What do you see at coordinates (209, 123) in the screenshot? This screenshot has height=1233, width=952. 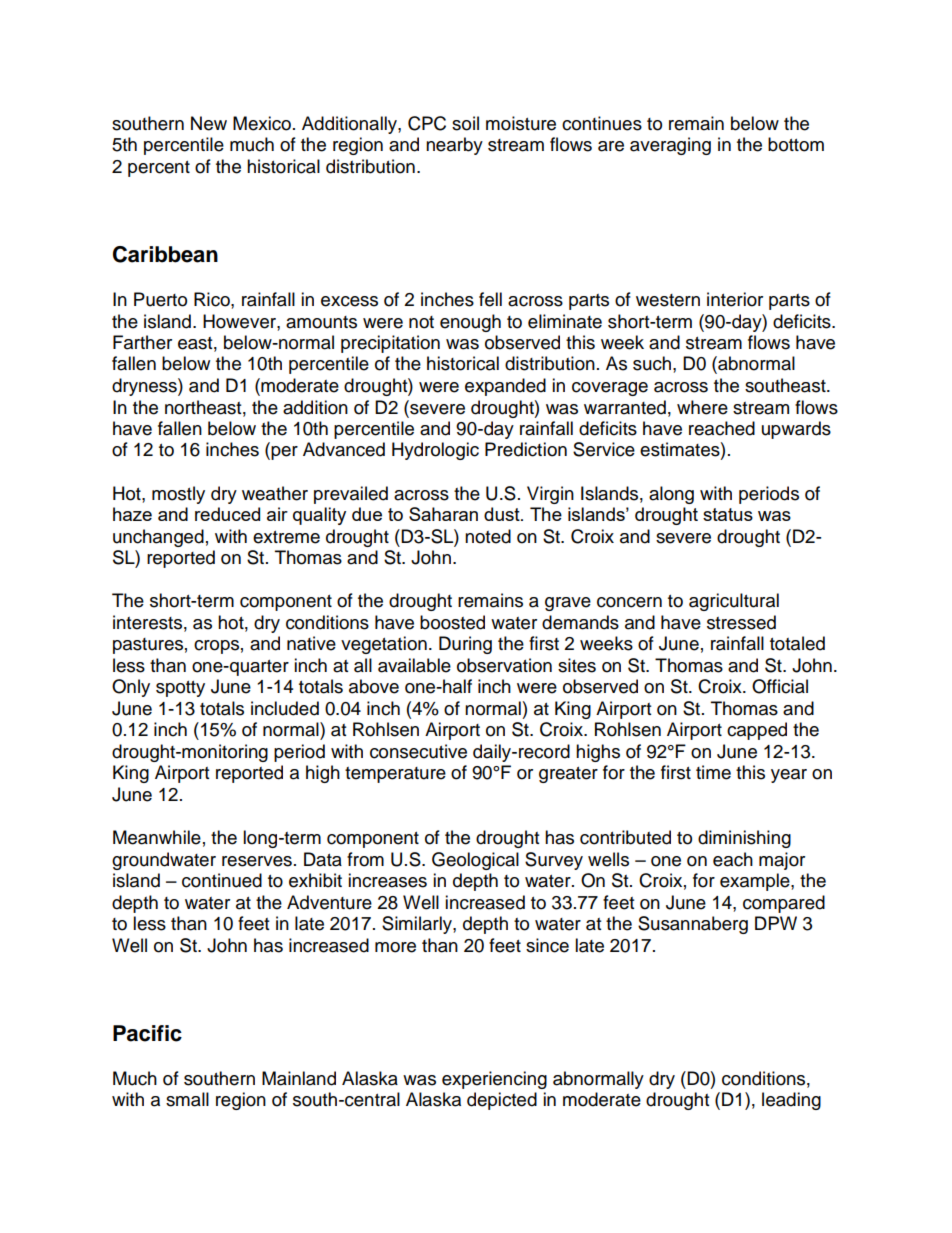 I see `New` at bounding box center [209, 123].
